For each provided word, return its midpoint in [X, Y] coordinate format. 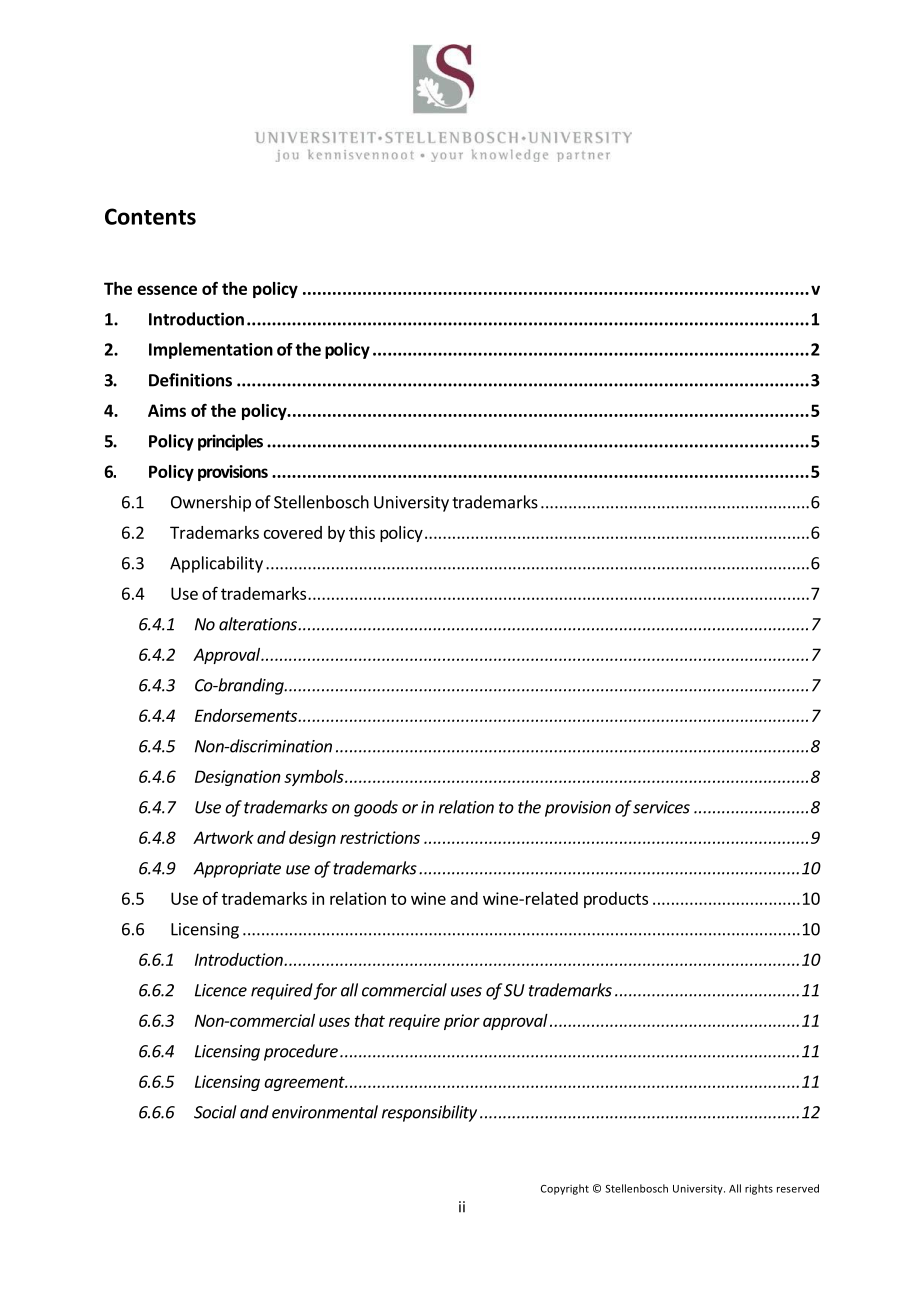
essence [167, 290]
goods [376, 808]
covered [293, 532]
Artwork [223, 837]
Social [215, 1112]
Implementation [211, 350]
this [362, 532]
